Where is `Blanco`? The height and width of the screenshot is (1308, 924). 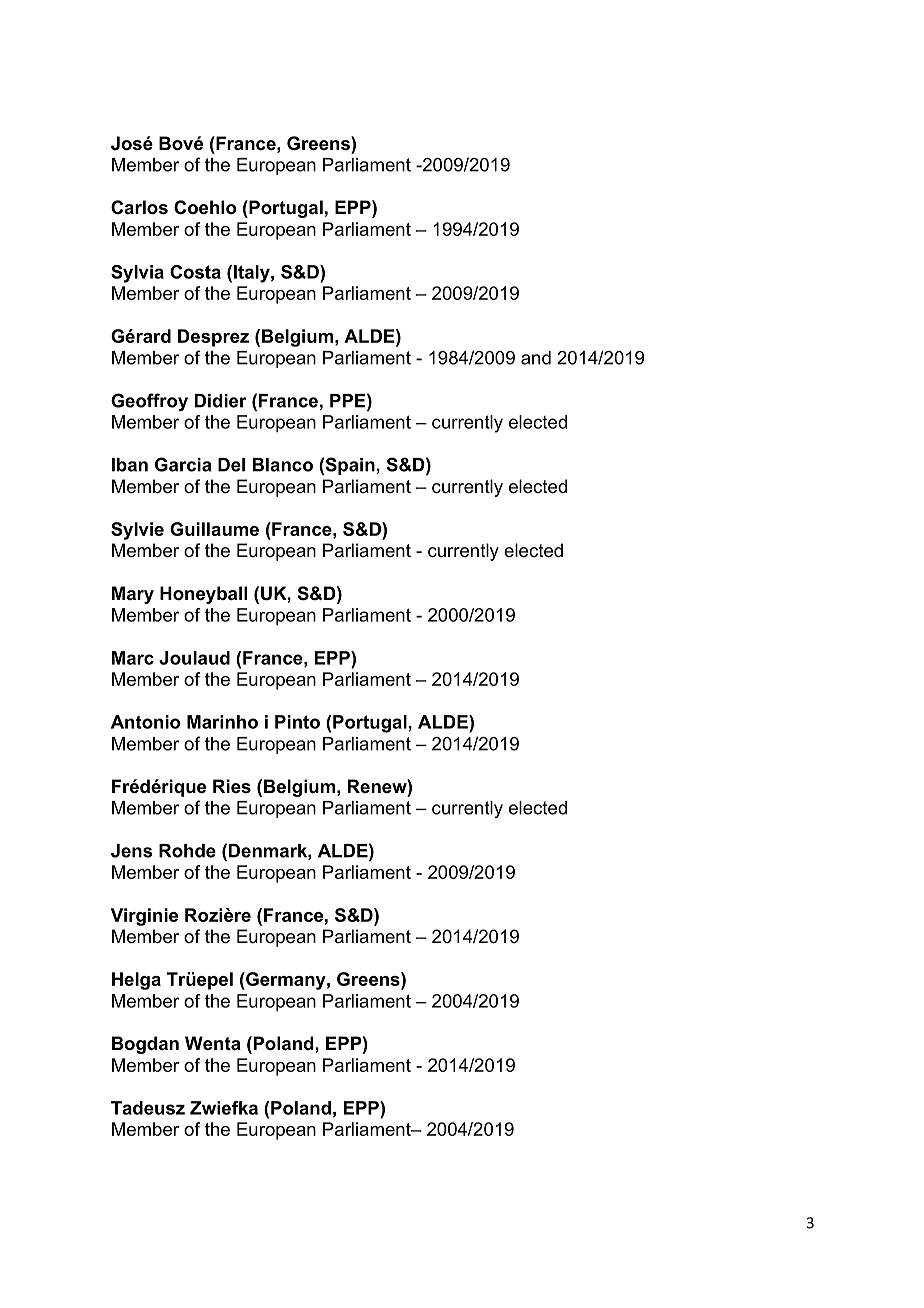 Blanco is located at coordinates (283, 465).
